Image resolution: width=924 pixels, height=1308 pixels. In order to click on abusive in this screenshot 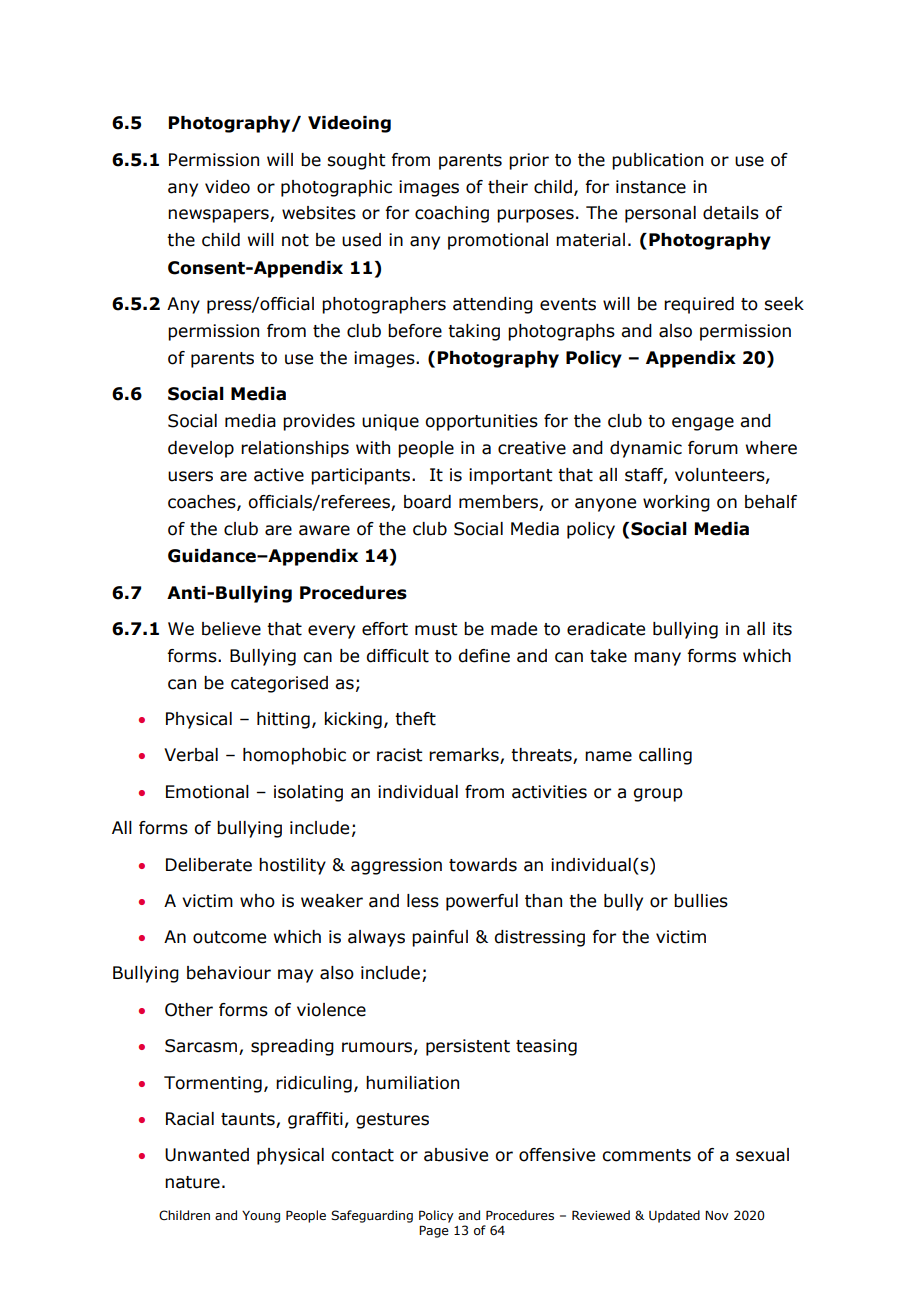, I will do `click(456, 1155)`.
